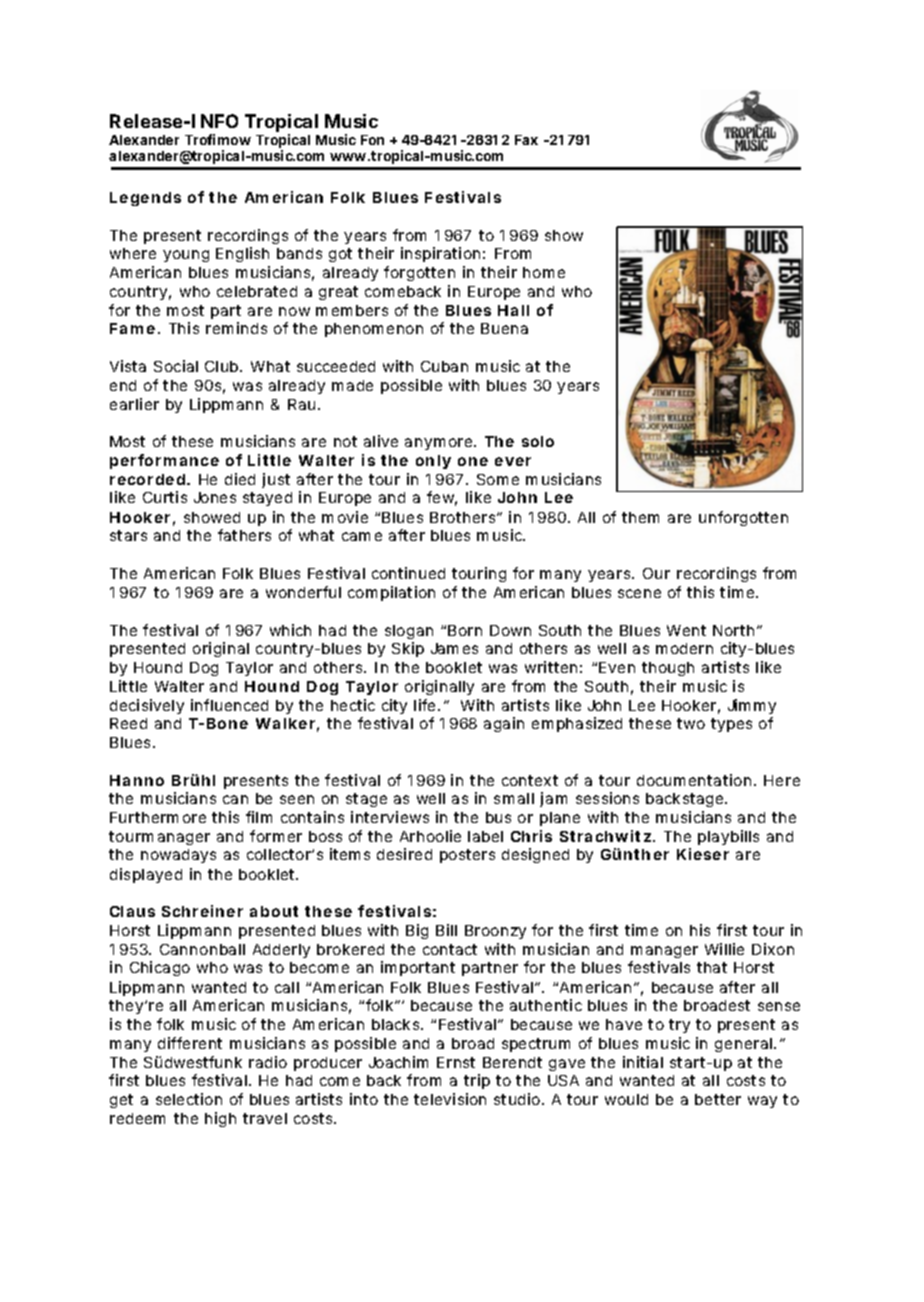 The image size is (924, 1302). What do you see at coordinates (444, 366) in the screenshot?
I see `Cuban` at bounding box center [444, 366].
